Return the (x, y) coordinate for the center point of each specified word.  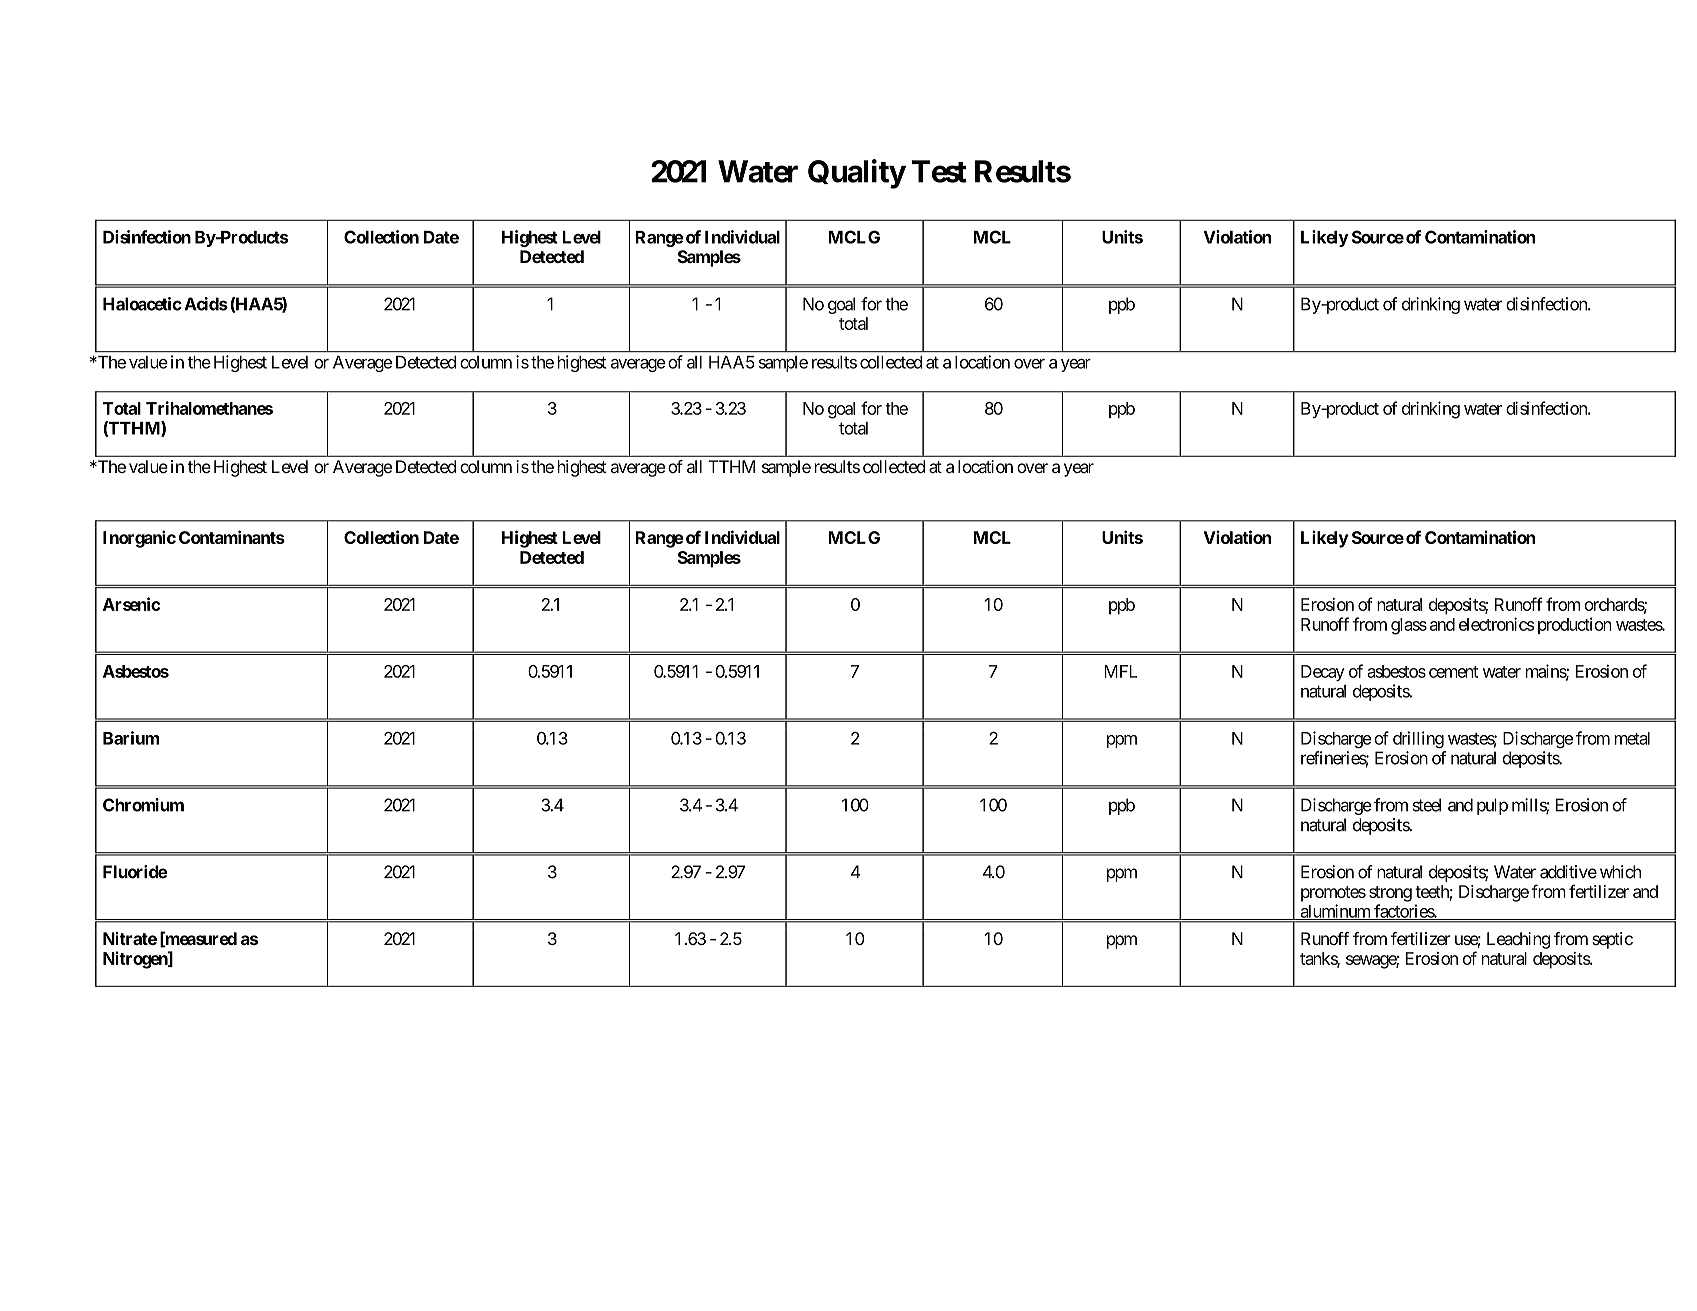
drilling (1418, 739)
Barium (131, 738)
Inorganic (139, 539)
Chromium (143, 805)
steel (1426, 805)
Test (939, 171)
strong (1390, 894)
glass (1409, 626)
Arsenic (131, 604)
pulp (1492, 806)
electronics (1496, 624)
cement (1453, 672)
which (1620, 872)
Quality (857, 174)
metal (1632, 738)
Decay (1323, 673)
